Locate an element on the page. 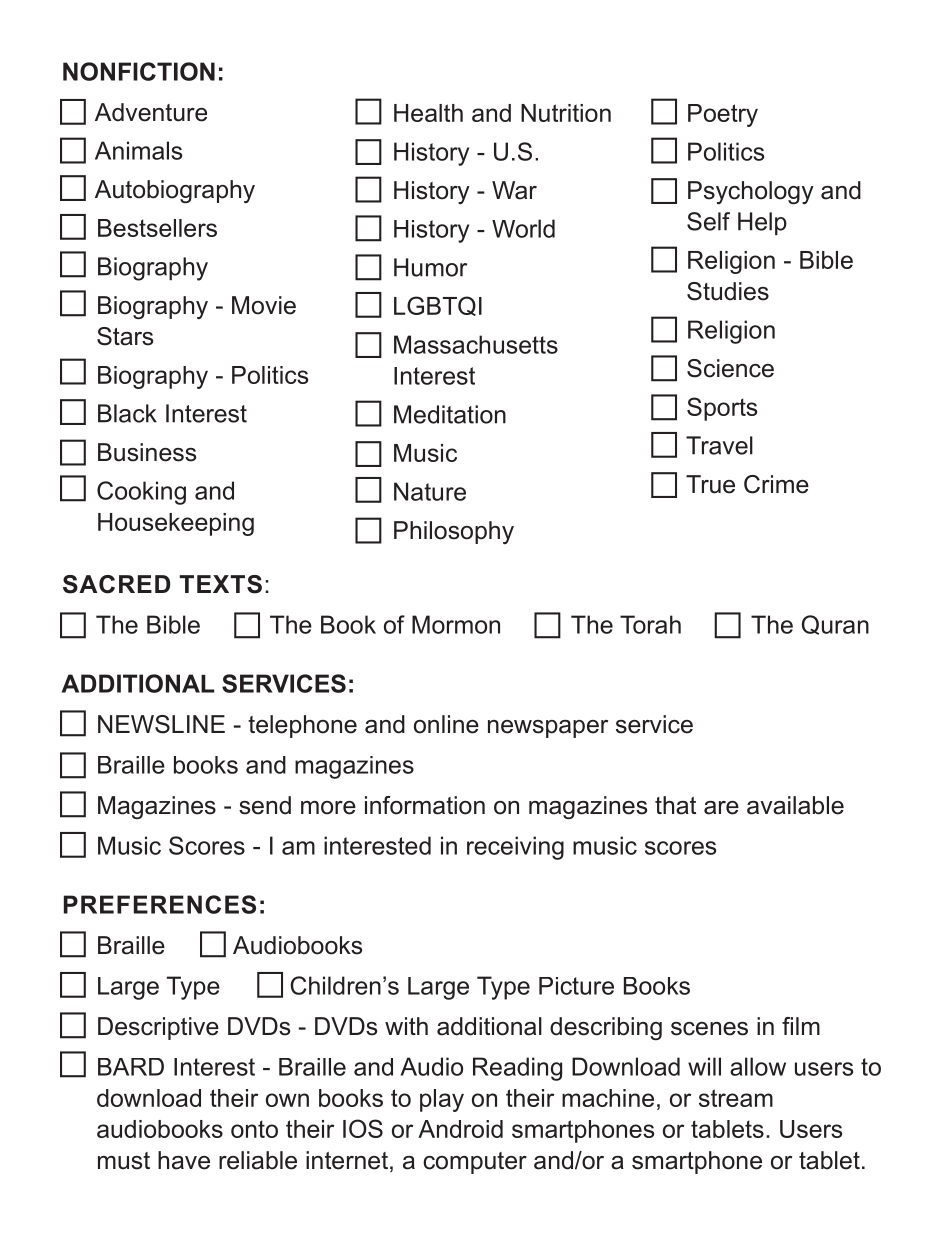 The height and width of the page is (1233, 952). are is located at coordinates (721, 808).
